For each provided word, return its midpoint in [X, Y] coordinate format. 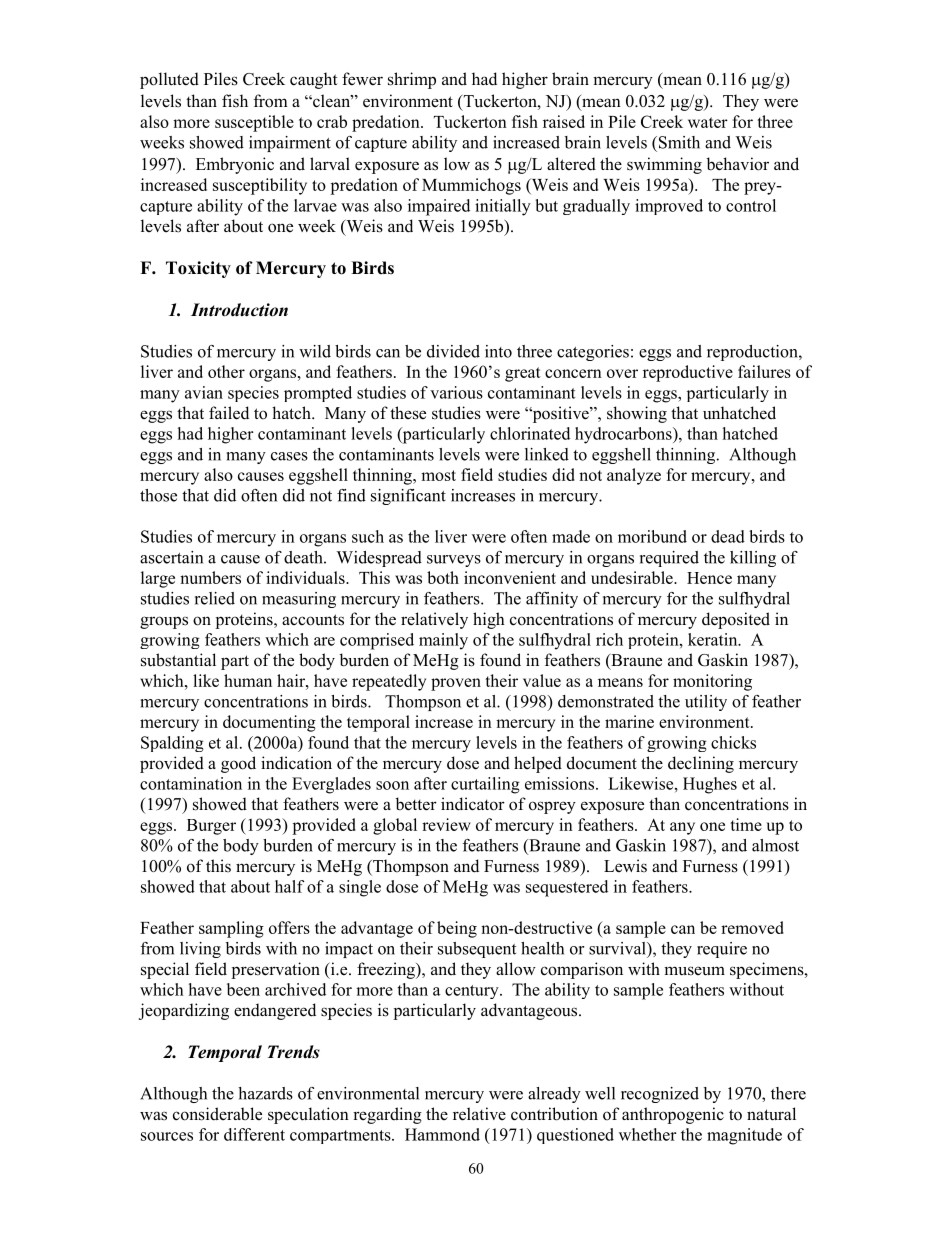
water [708, 122]
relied [215, 598]
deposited [736, 620]
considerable [217, 1114]
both [443, 577]
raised [564, 121]
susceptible [254, 123]
